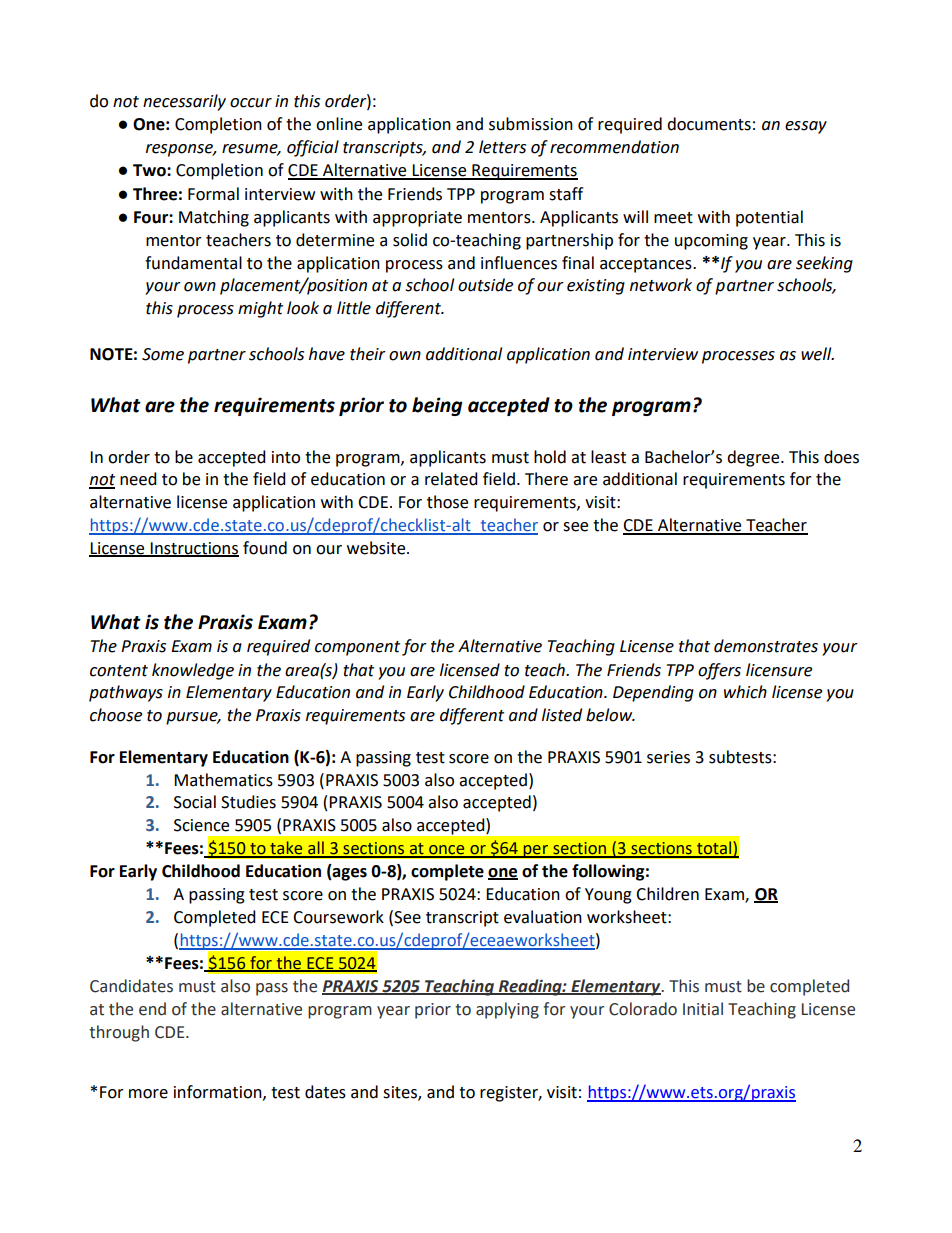 Image resolution: width=952 pixels, height=1233 pixels. What do you see at coordinates (148, 1094) in the page?
I see `more` at bounding box center [148, 1094].
